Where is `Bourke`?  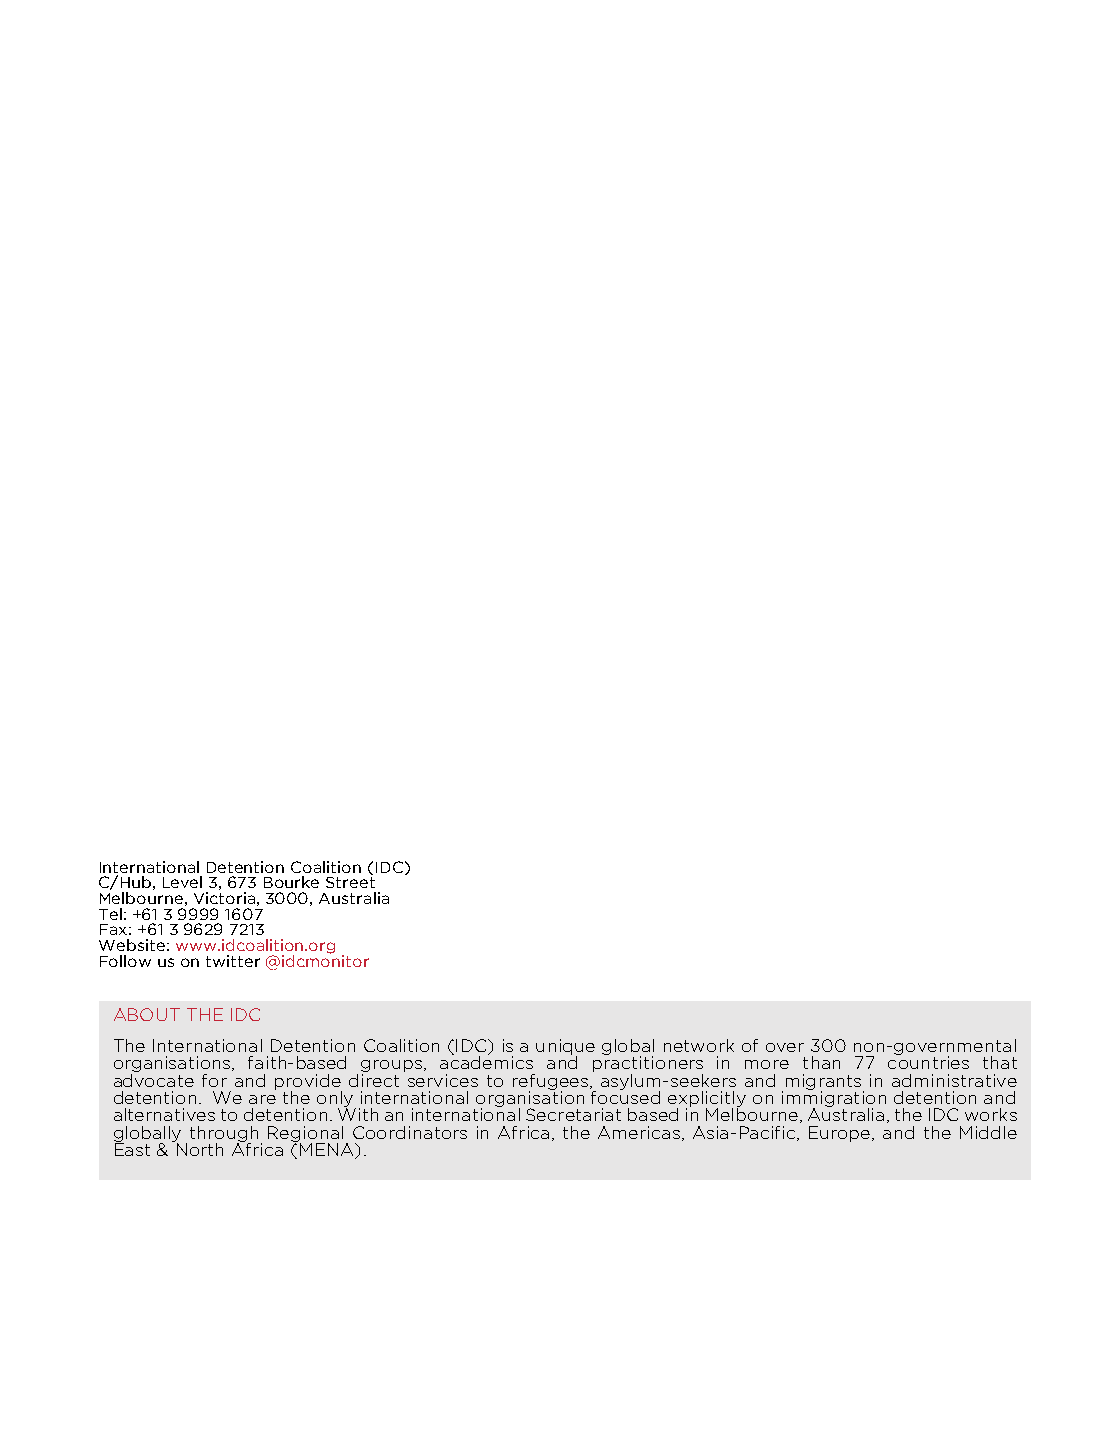 Bourke is located at coordinates (291, 882).
